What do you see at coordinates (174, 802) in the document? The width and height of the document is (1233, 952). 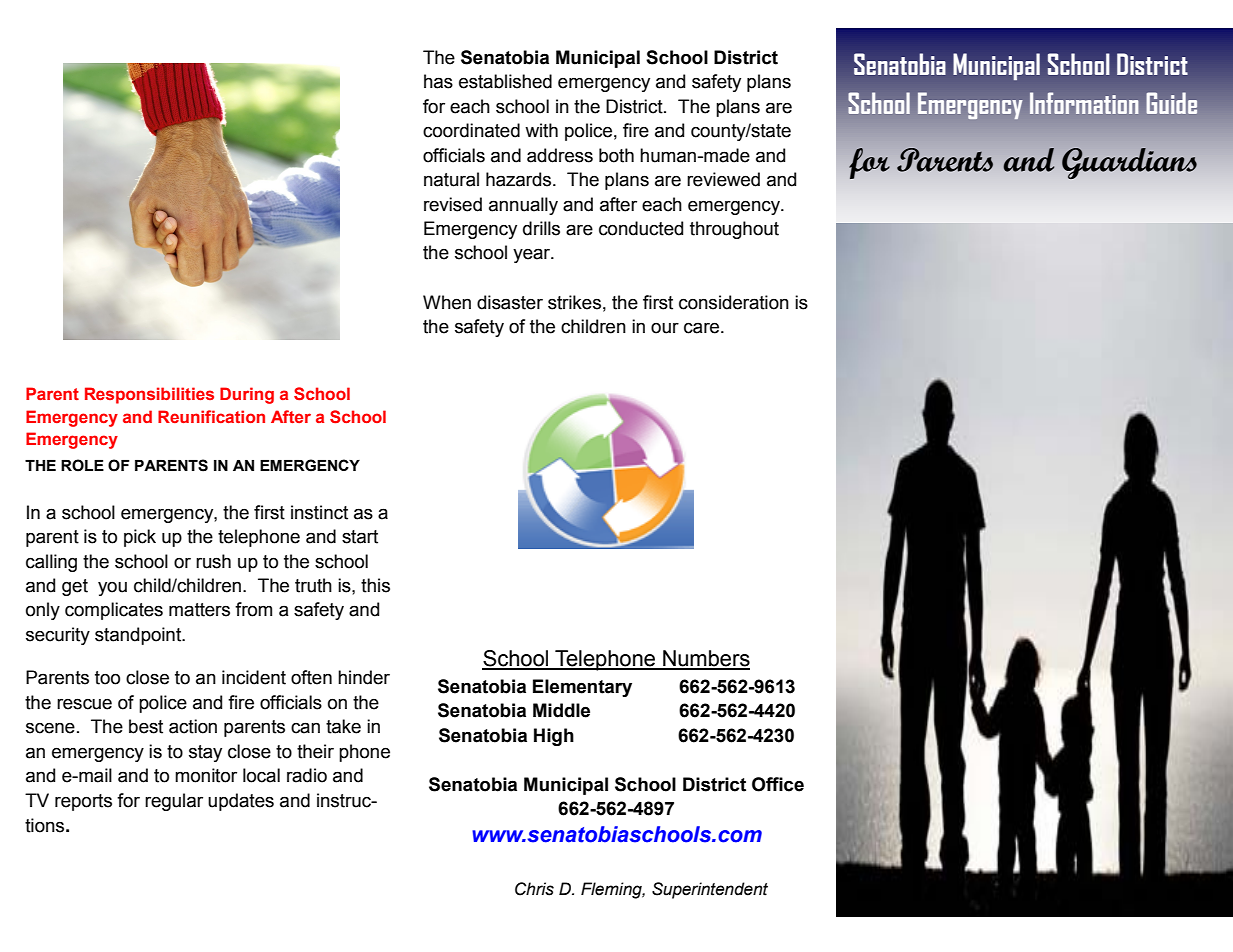 I see `regular` at bounding box center [174, 802].
